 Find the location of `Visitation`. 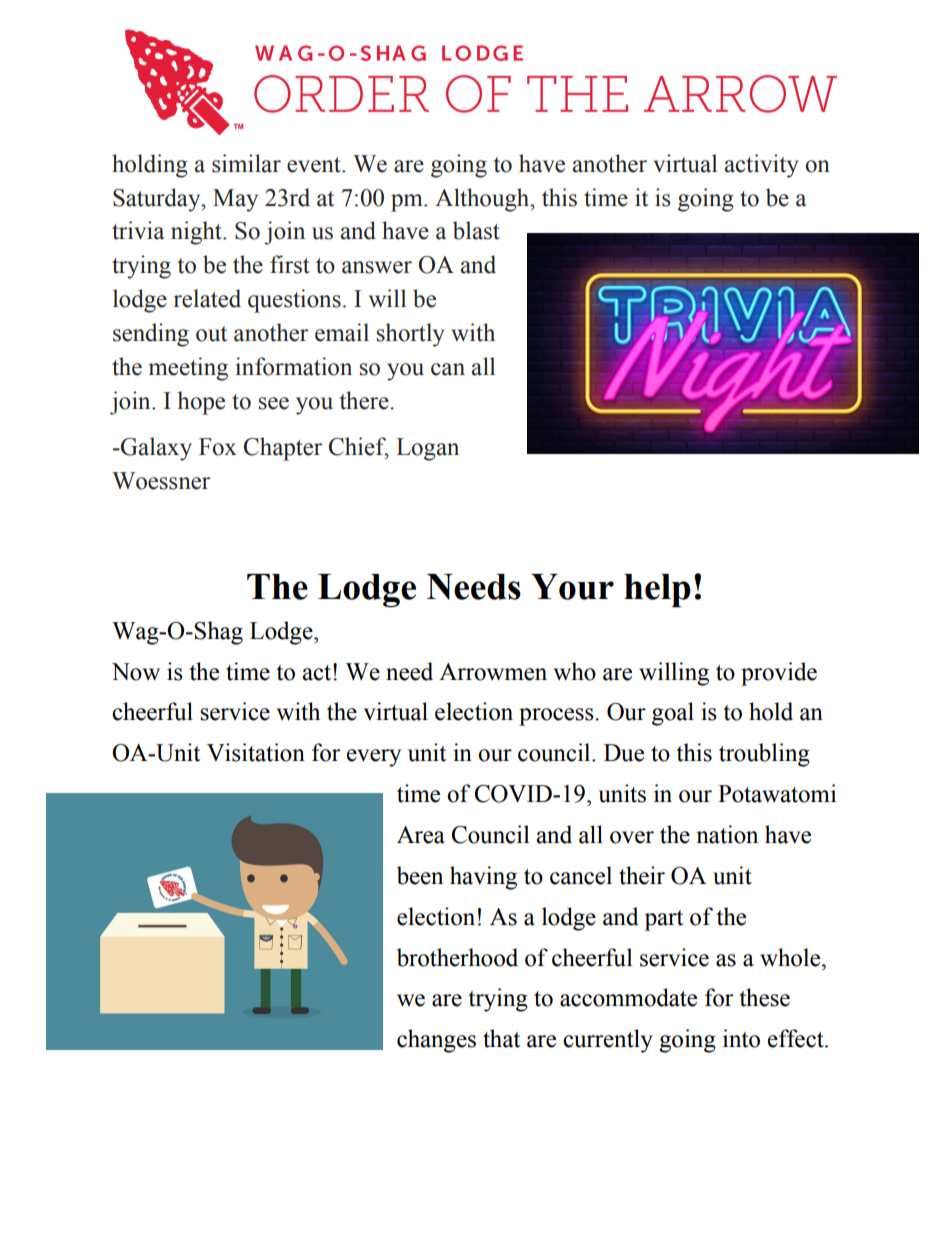

Visitation is located at coordinates (256, 752).
